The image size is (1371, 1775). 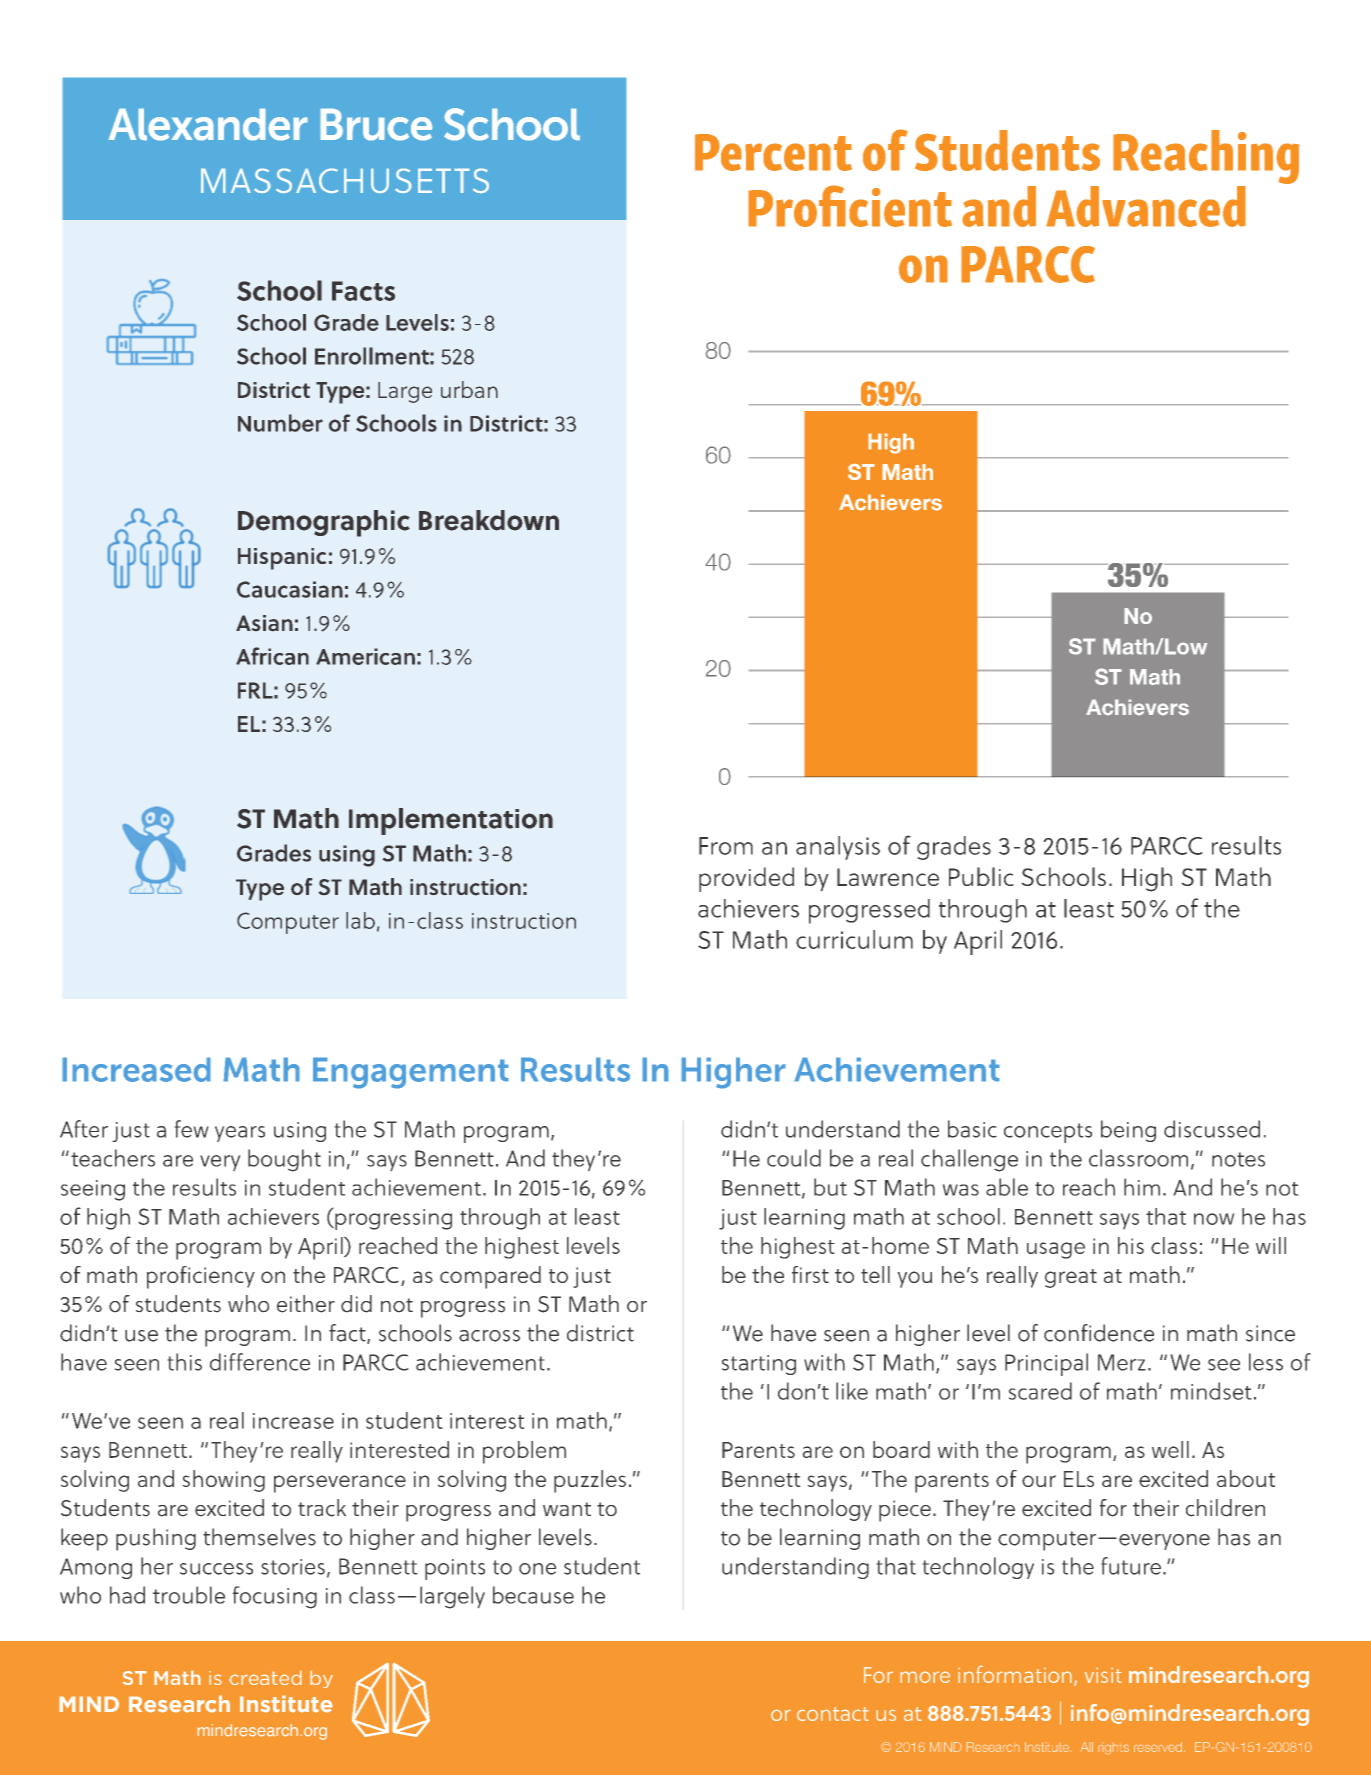 What do you see at coordinates (759, 1365) in the image?
I see `starting` at bounding box center [759, 1365].
